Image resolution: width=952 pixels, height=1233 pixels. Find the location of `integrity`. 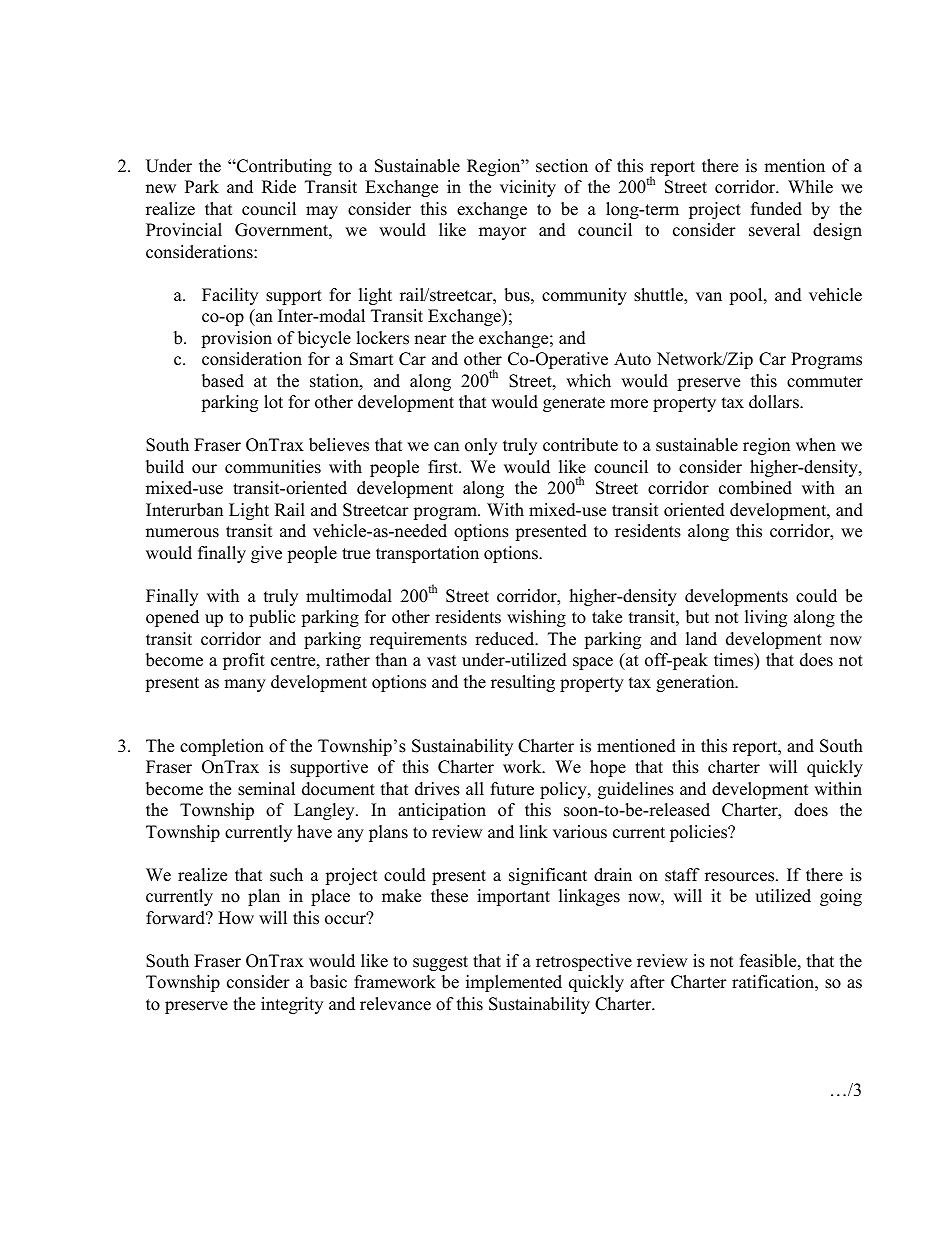

integrity is located at coordinates (292, 1005).
